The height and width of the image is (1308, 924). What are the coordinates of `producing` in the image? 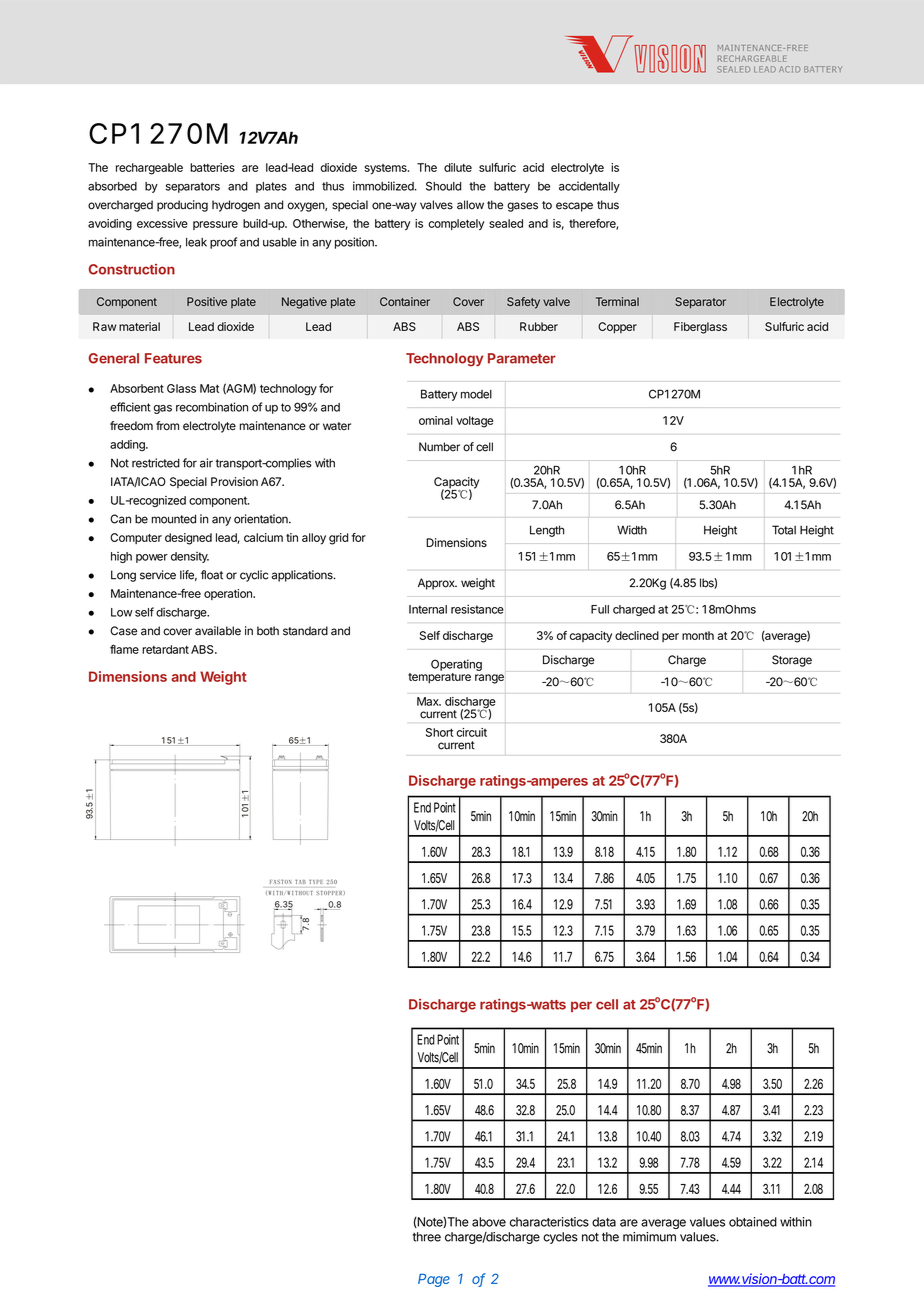 It's located at (182, 206).
